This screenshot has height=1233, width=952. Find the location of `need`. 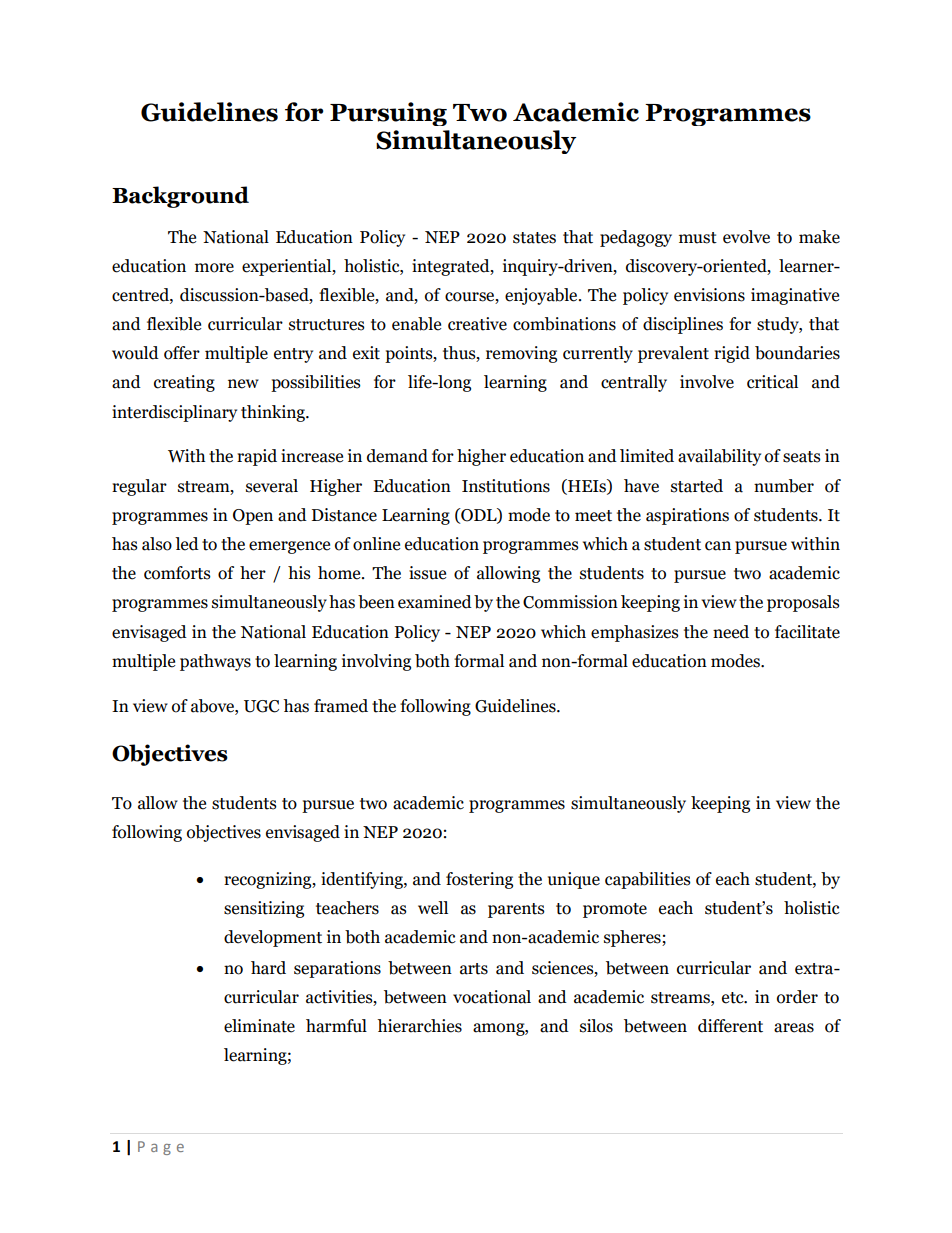

need is located at coordinates (731, 632).
